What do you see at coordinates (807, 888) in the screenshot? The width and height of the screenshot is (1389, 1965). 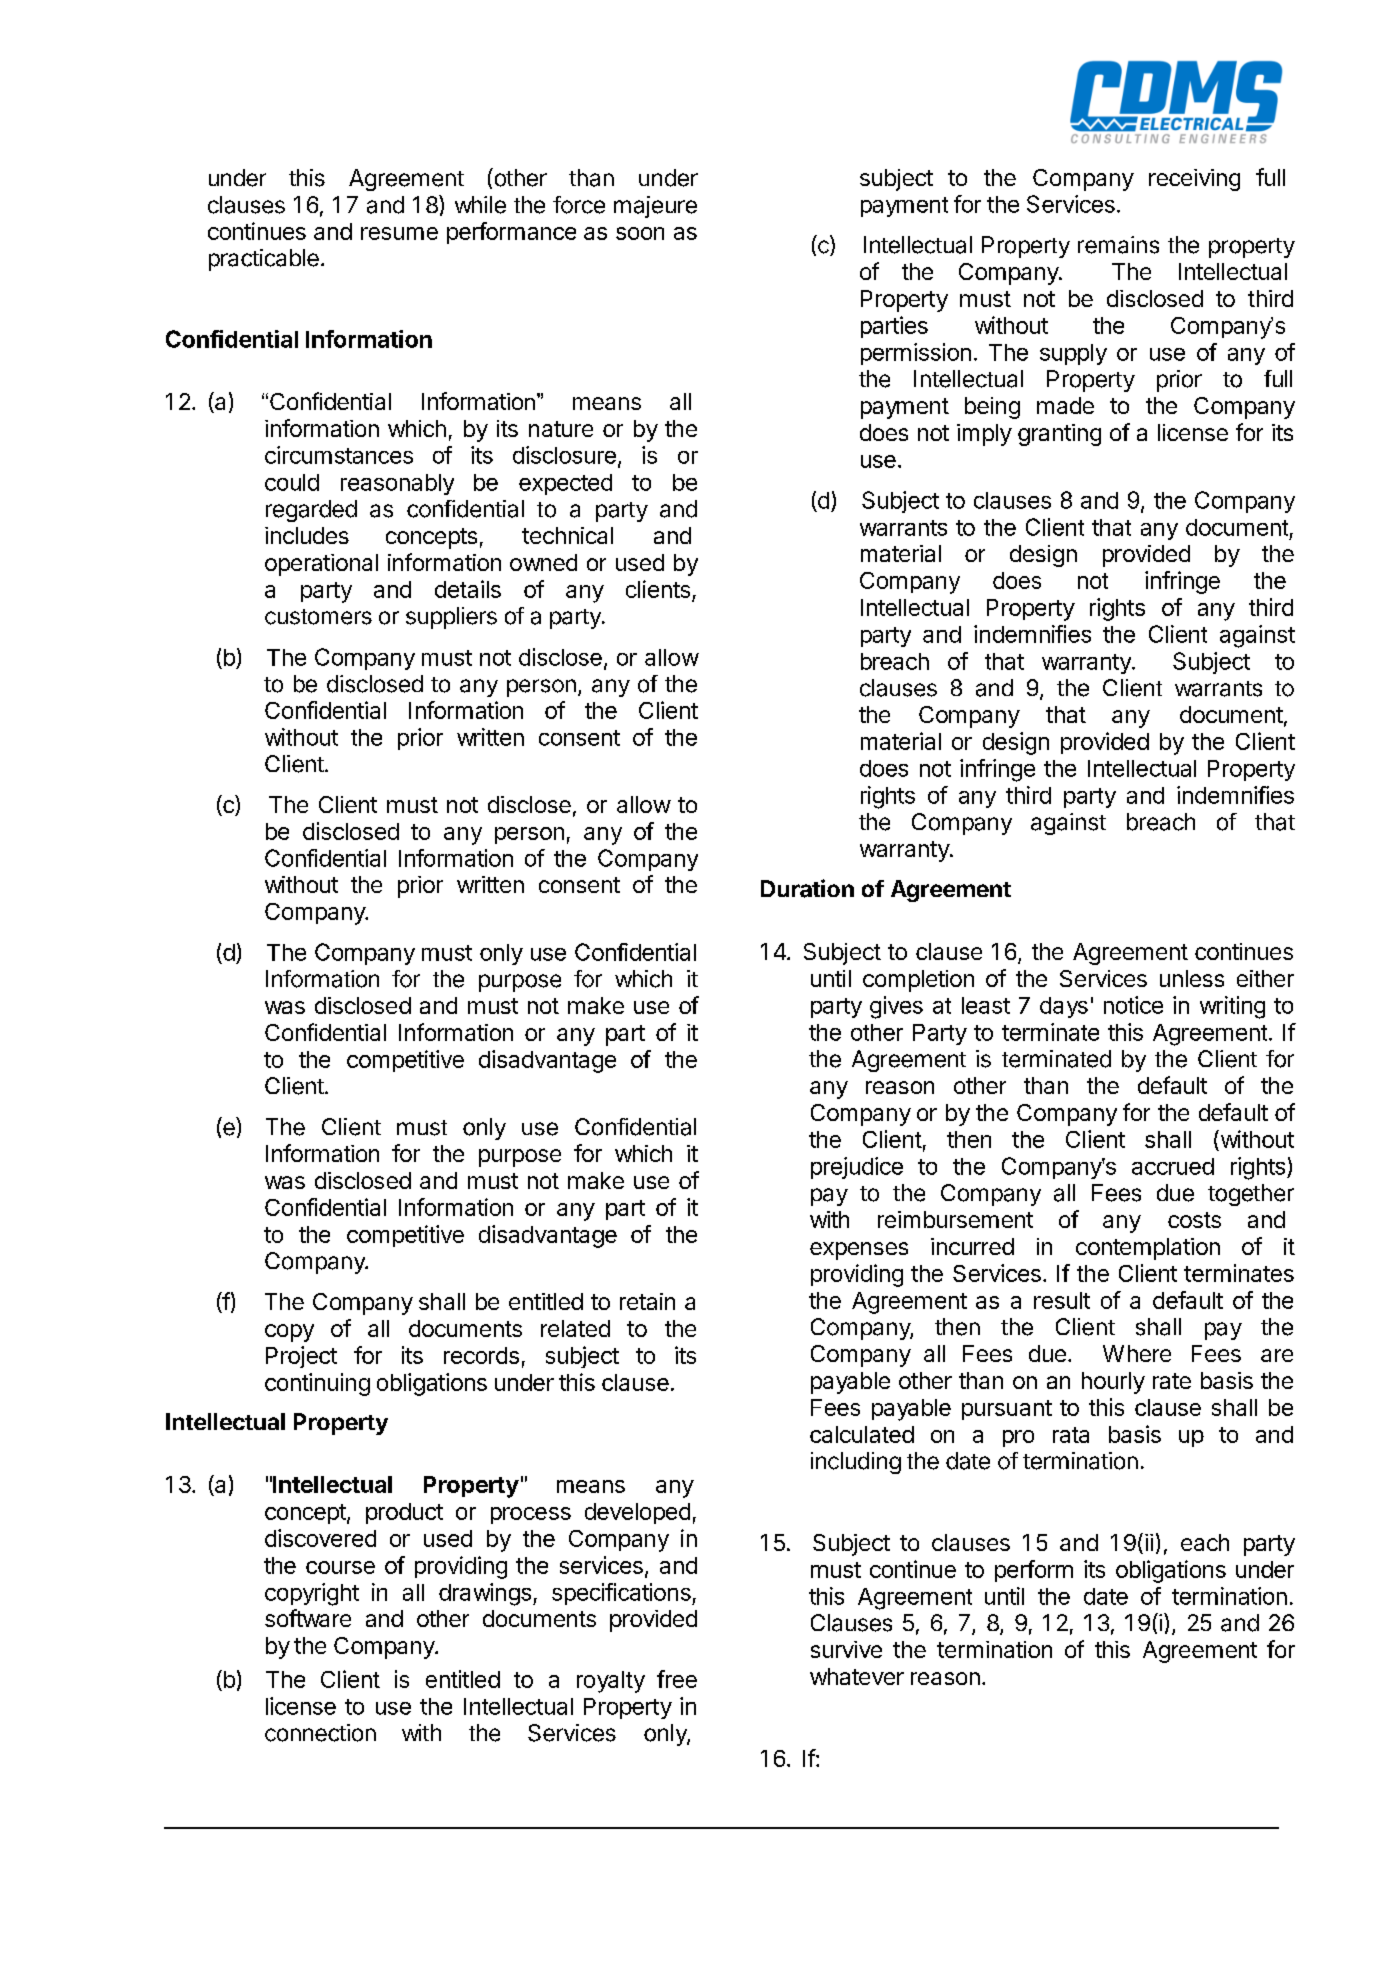 I see `Duration` at bounding box center [807, 888].
